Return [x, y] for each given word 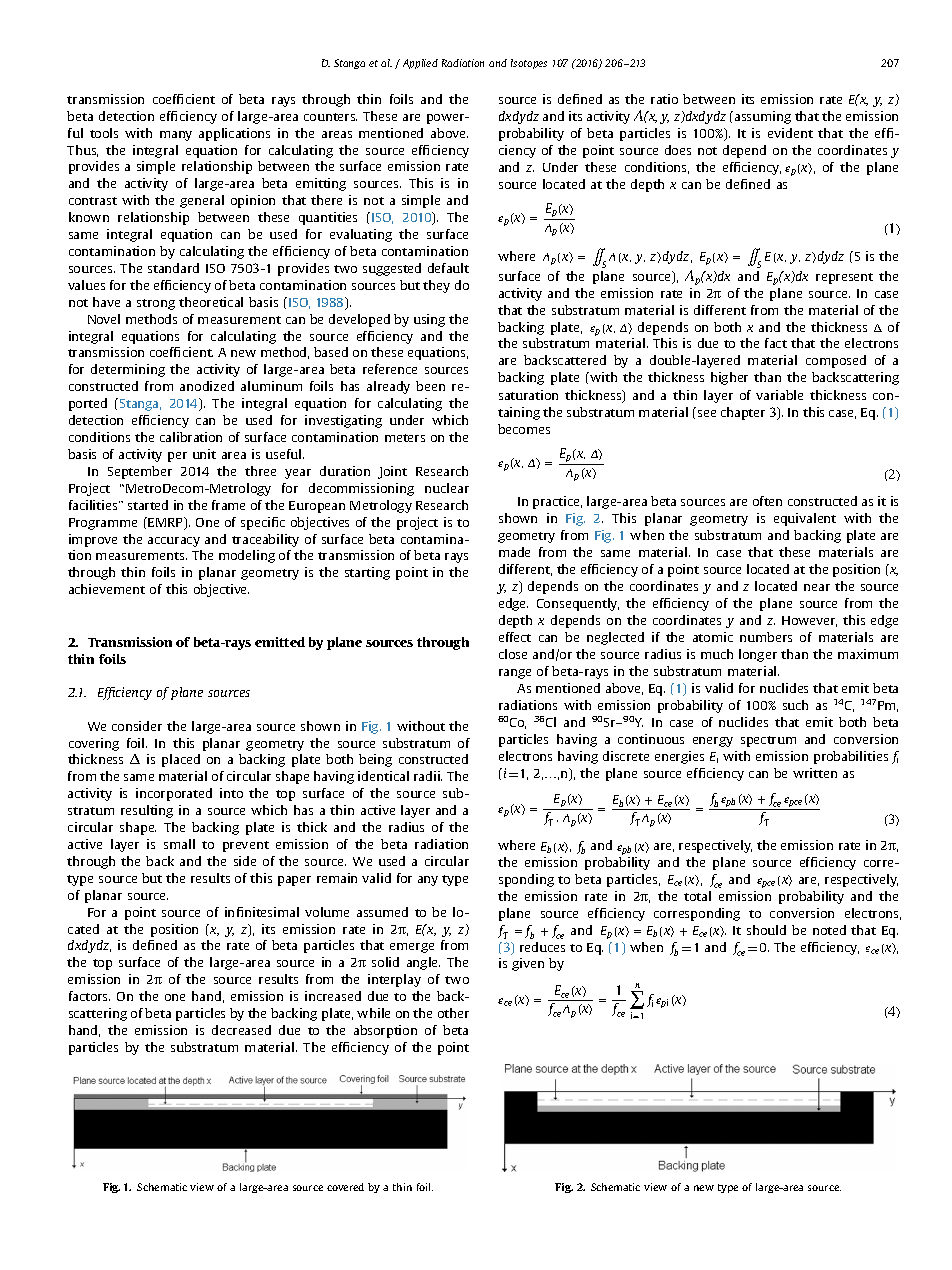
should [766, 930]
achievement [107, 589]
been [430, 386]
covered [345, 1187]
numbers [766, 637]
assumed [382, 912]
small [179, 844]
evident [790, 133]
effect [515, 637]
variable [779, 395]
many [176, 136]
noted [829, 930]
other [453, 1013]
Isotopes [529, 64]
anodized [207, 386]
